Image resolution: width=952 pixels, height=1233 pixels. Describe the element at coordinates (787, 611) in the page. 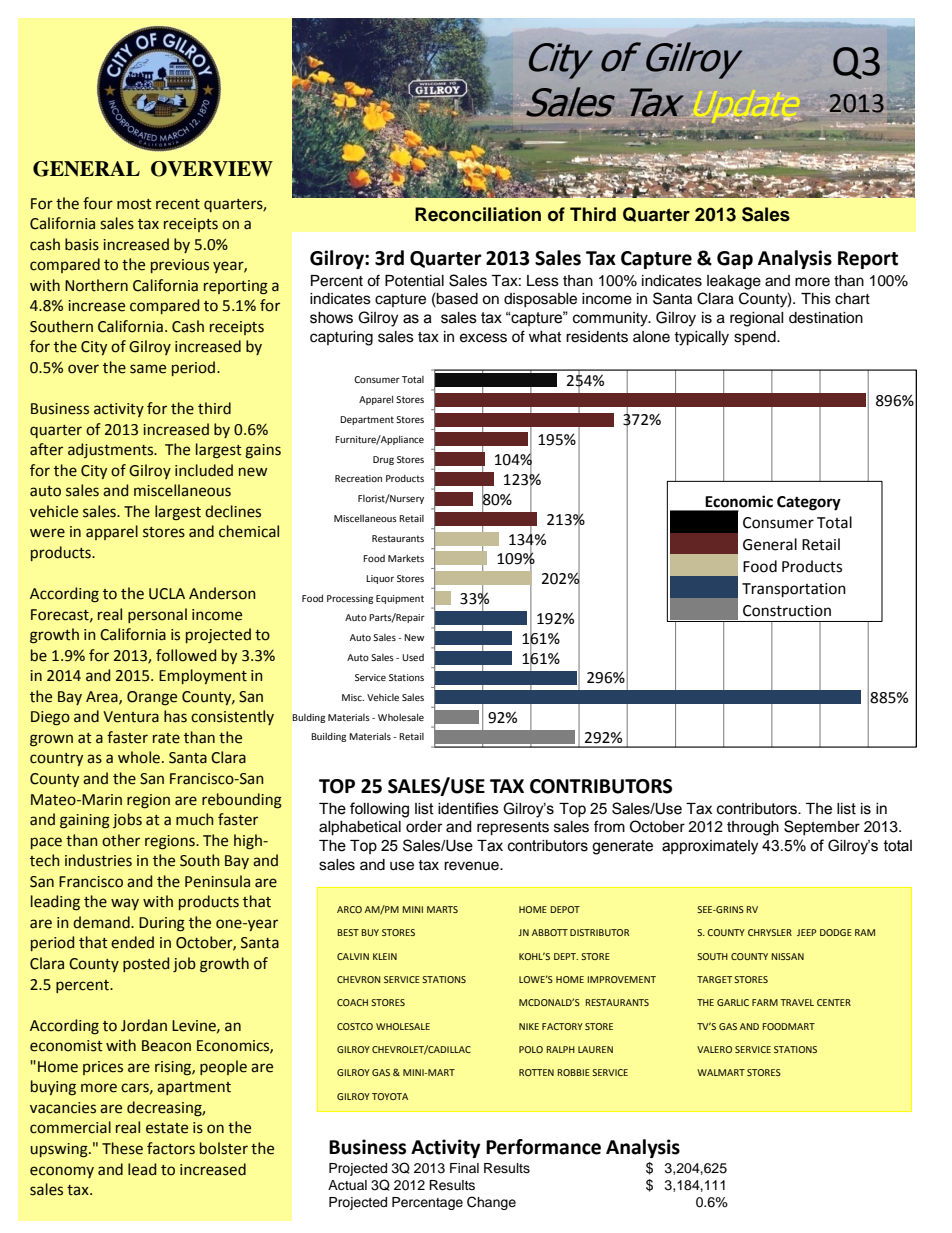

I see `Construction` at that location.
